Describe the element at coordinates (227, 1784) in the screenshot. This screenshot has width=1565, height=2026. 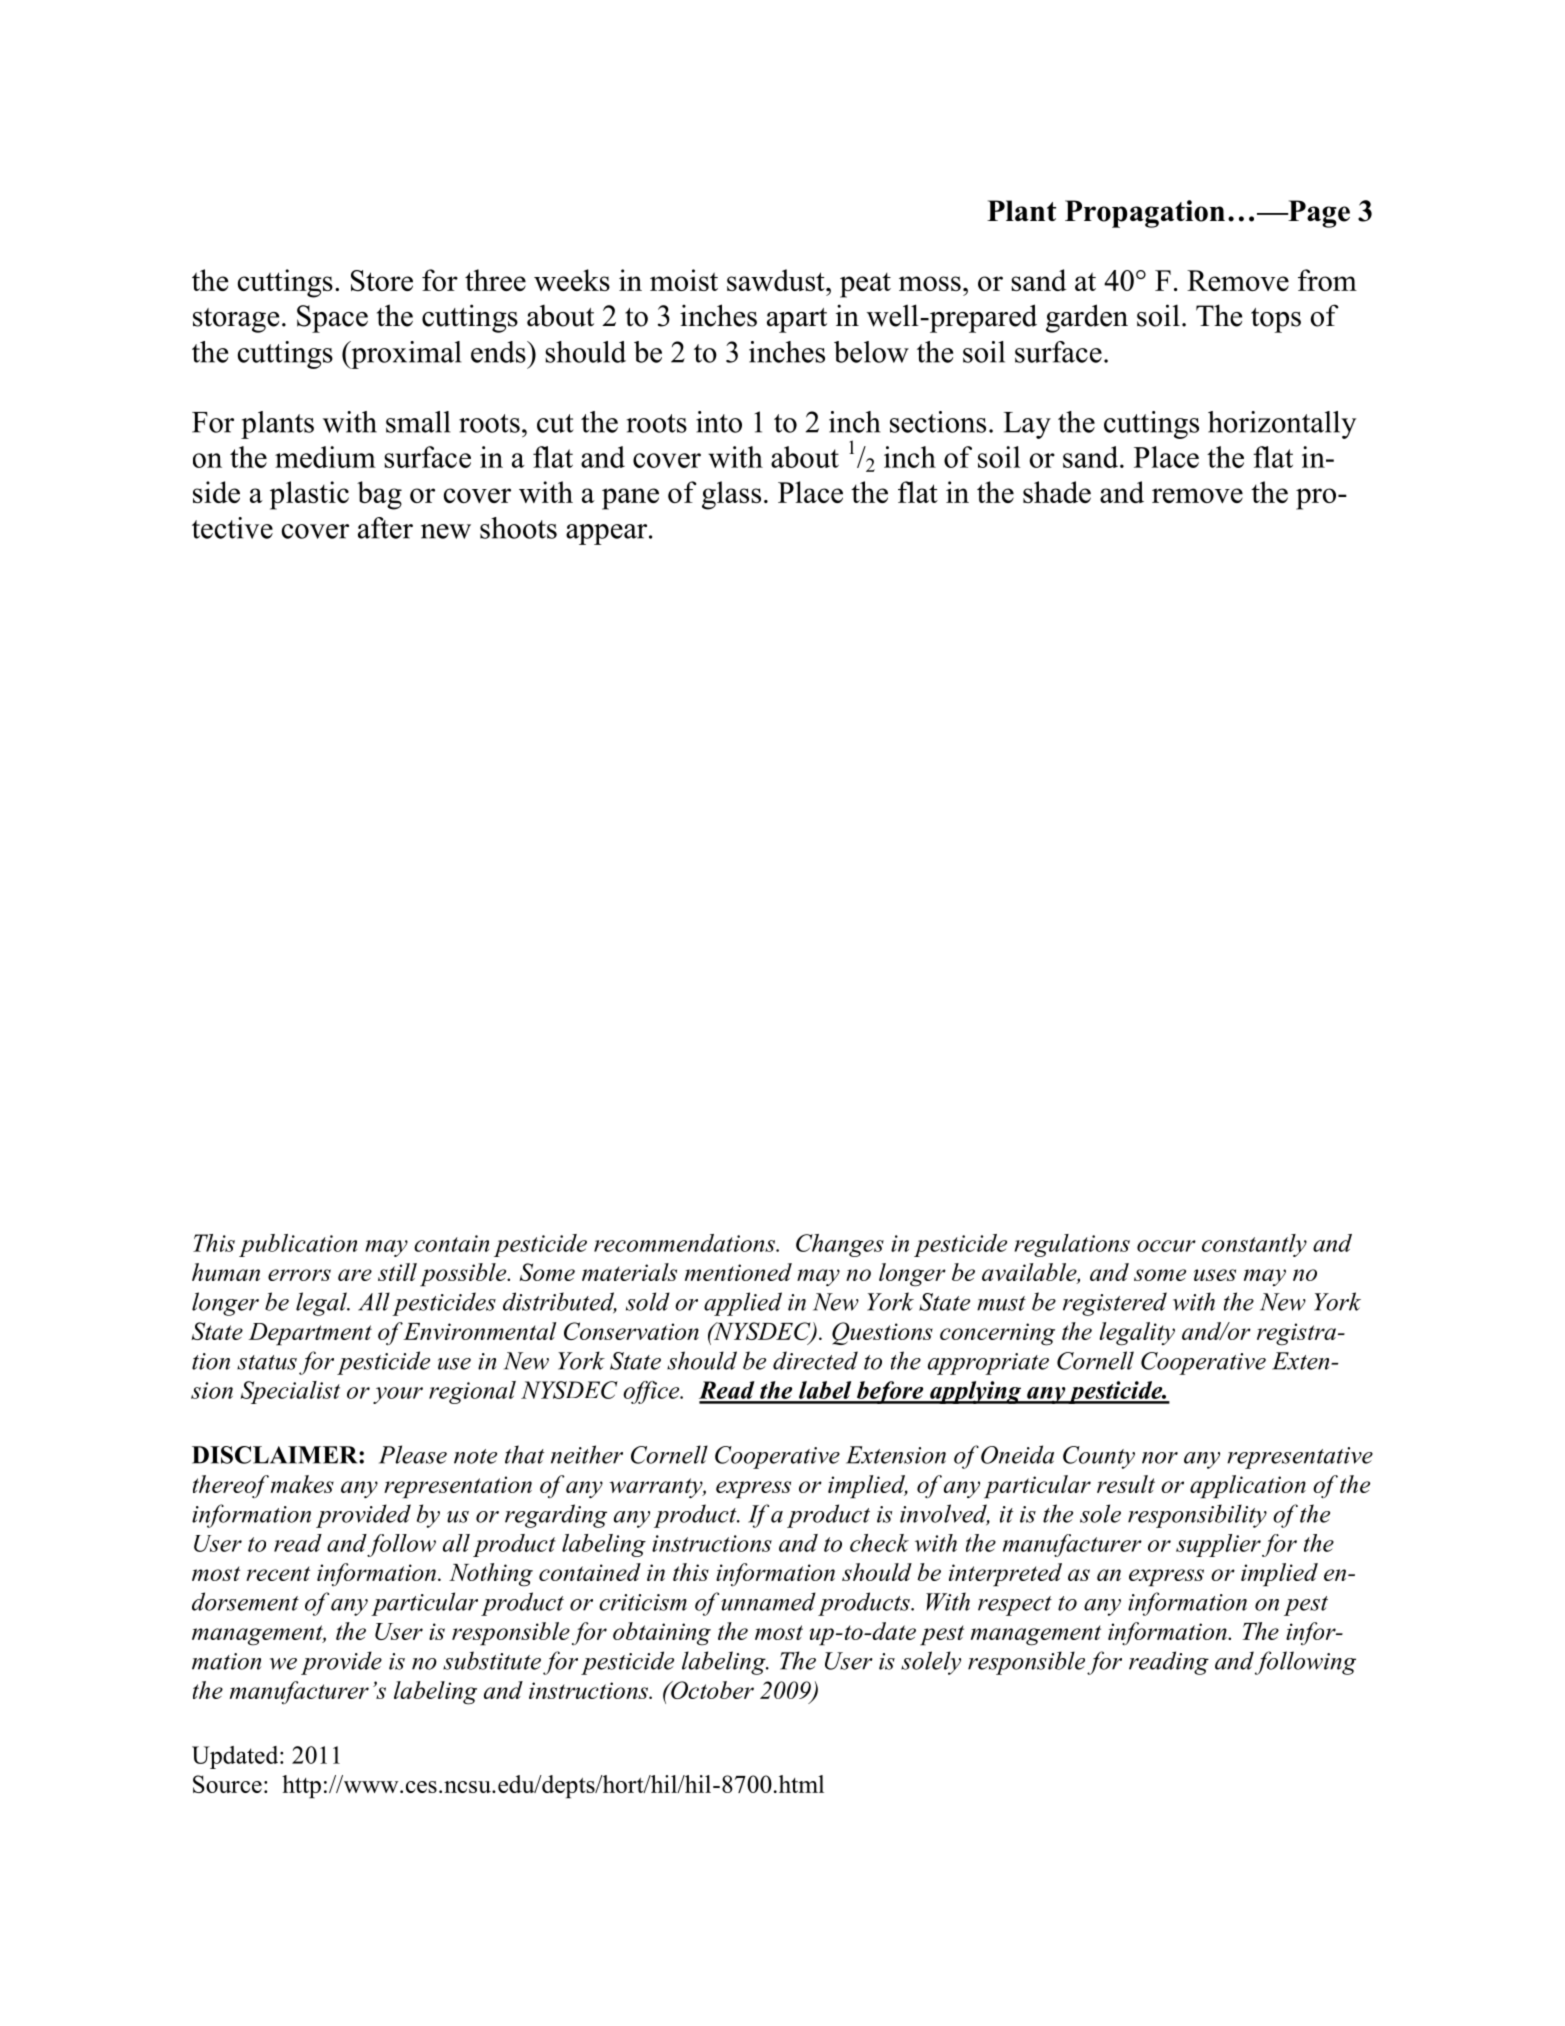
I see `Source` at that location.
